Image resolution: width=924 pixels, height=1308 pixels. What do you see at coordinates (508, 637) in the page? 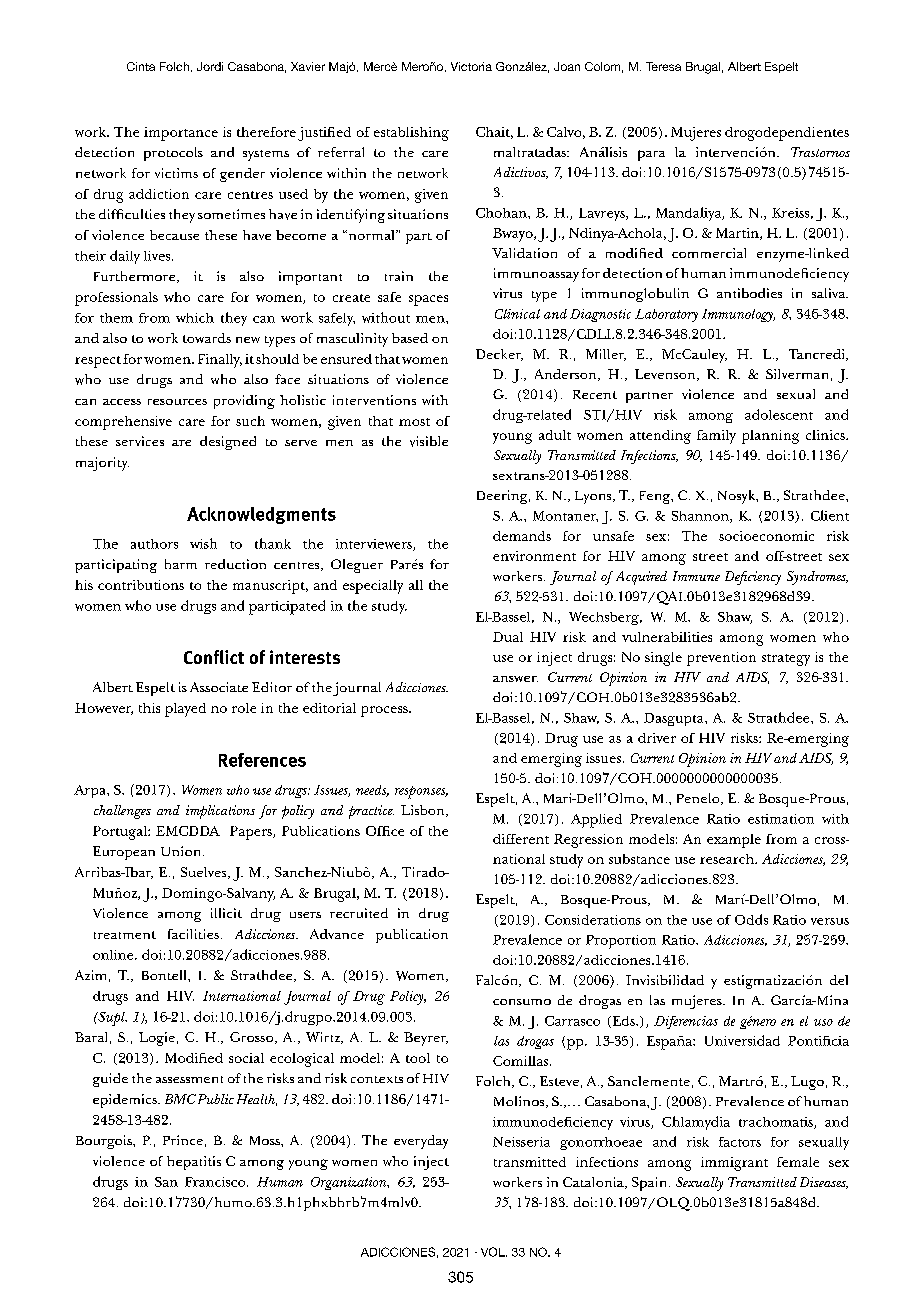
I see `Dual` at bounding box center [508, 637].
